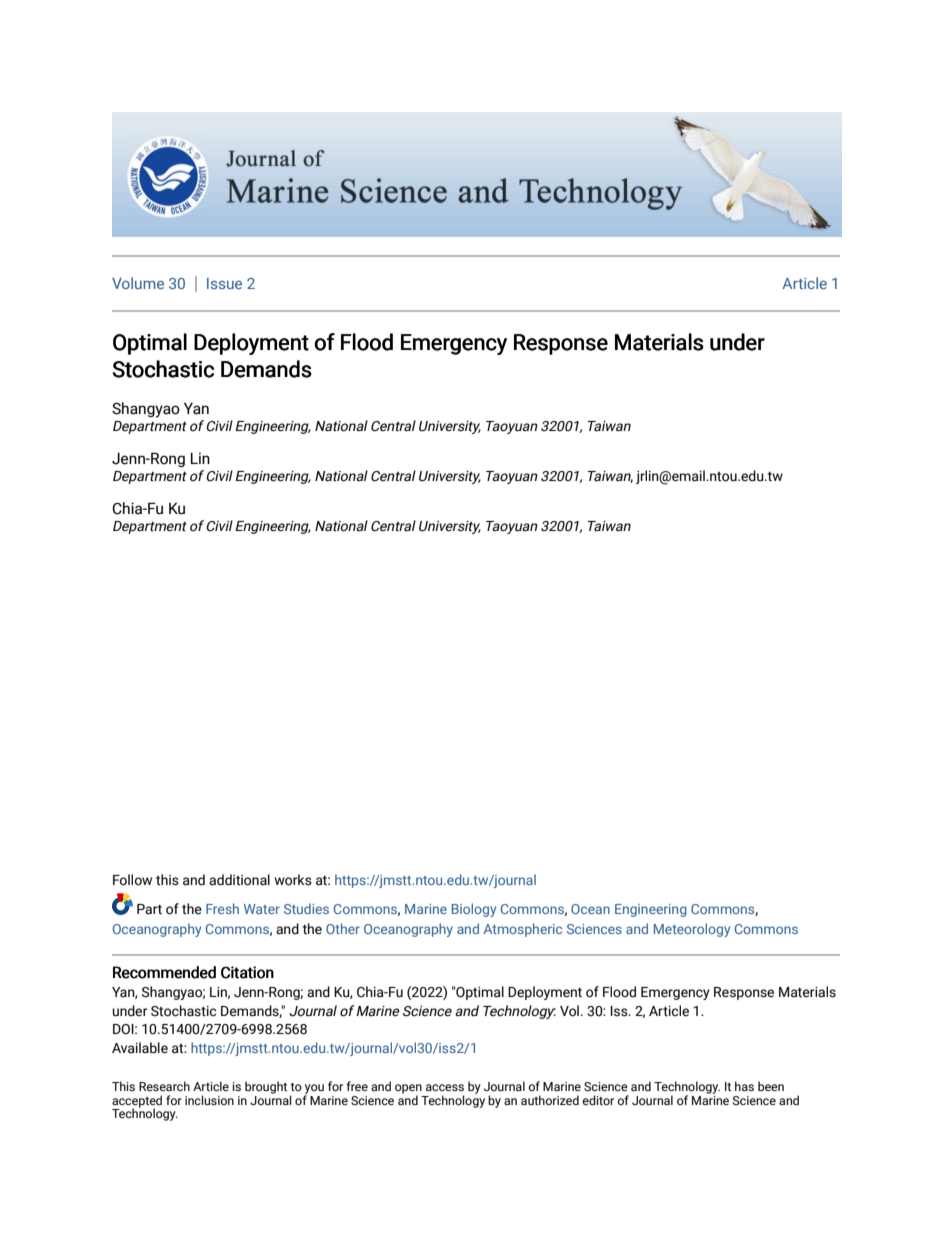  Describe the element at coordinates (222, 908) in the document. I see `Fresh` at that location.
